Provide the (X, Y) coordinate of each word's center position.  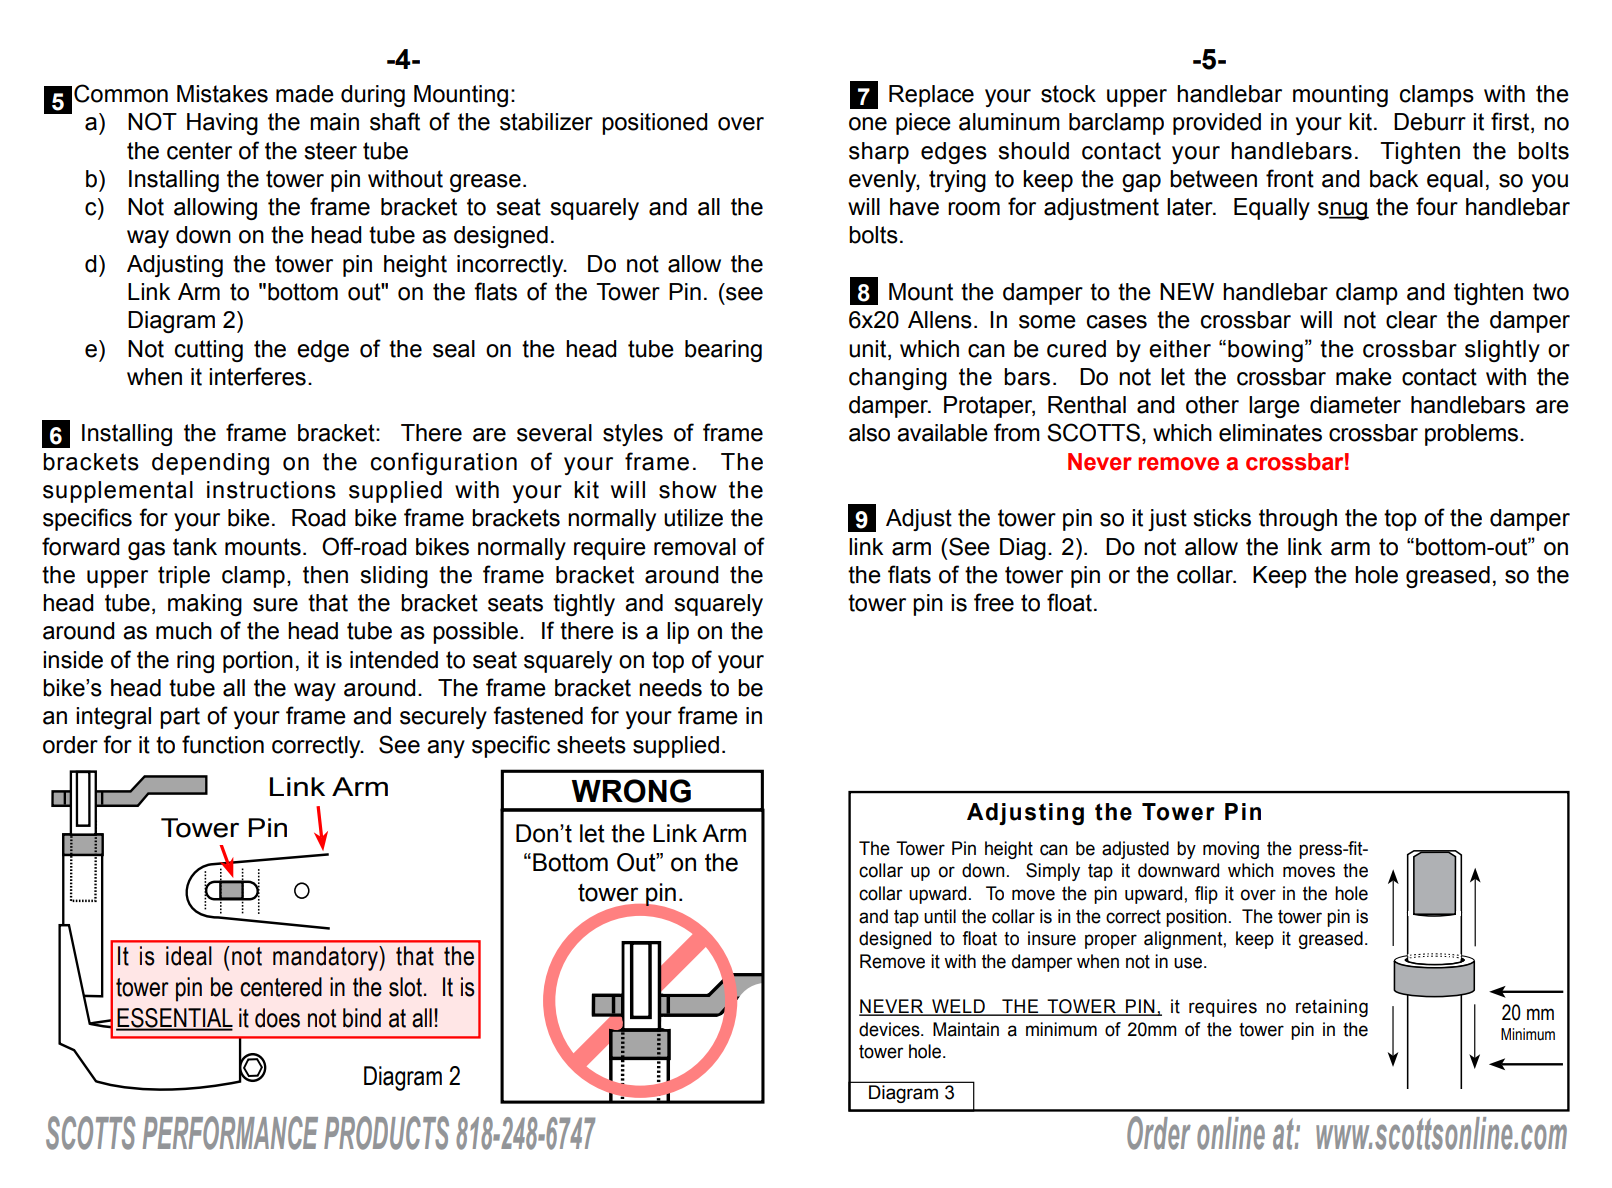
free (994, 602)
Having (222, 124)
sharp (879, 153)
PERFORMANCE (230, 1133)
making (205, 605)
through (1298, 520)
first (1511, 122)
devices (890, 1029)
